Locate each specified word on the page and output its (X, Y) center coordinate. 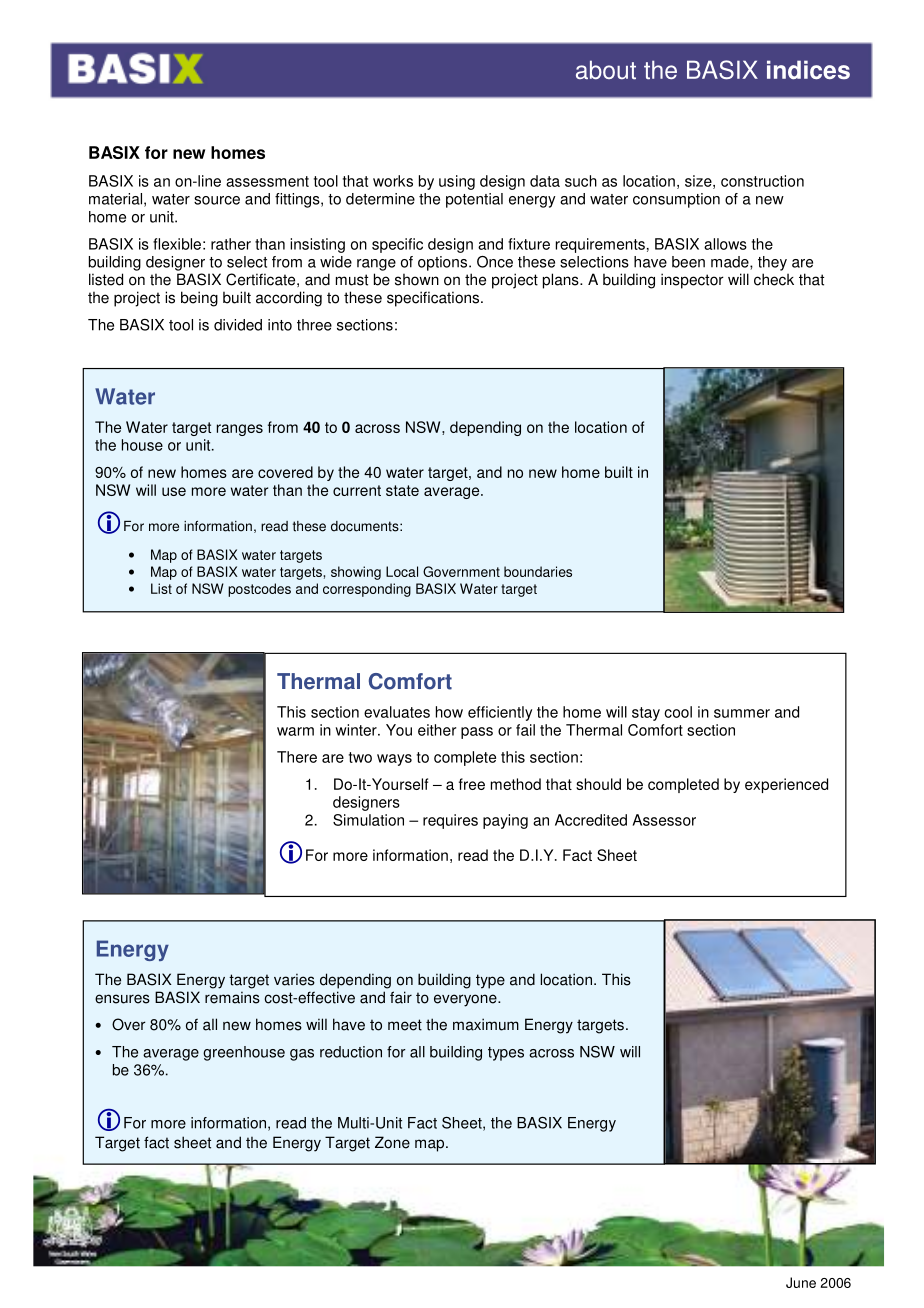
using (457, 182)
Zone (392, 1142)
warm (295, 731)
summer (742, 713)
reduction (351, 1052)
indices (808, 69)
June (801, 1282)
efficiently (500, 713)
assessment (267, 181)
